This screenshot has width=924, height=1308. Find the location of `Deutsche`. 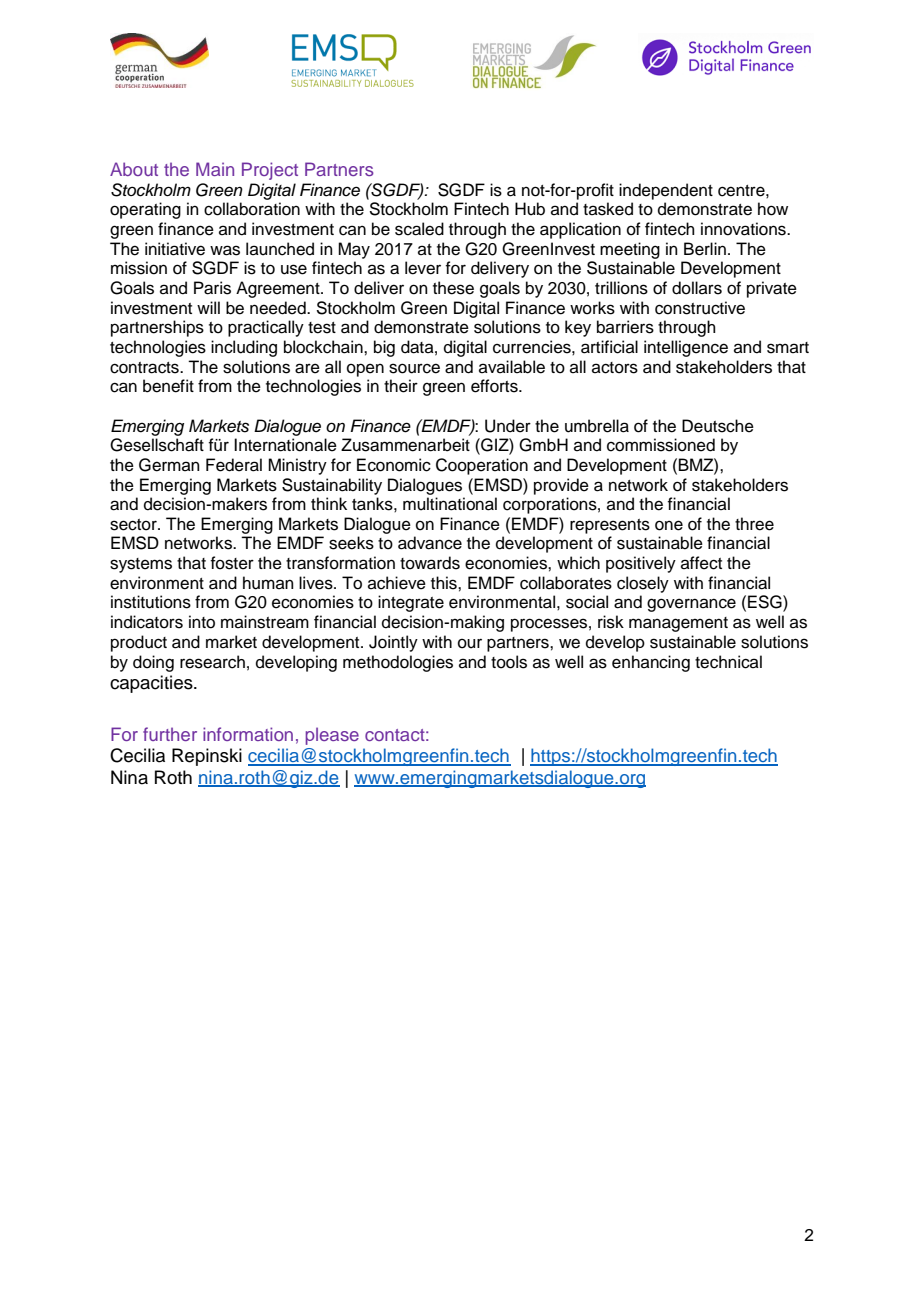

Deutsche is located at coordinates (718, 426).
